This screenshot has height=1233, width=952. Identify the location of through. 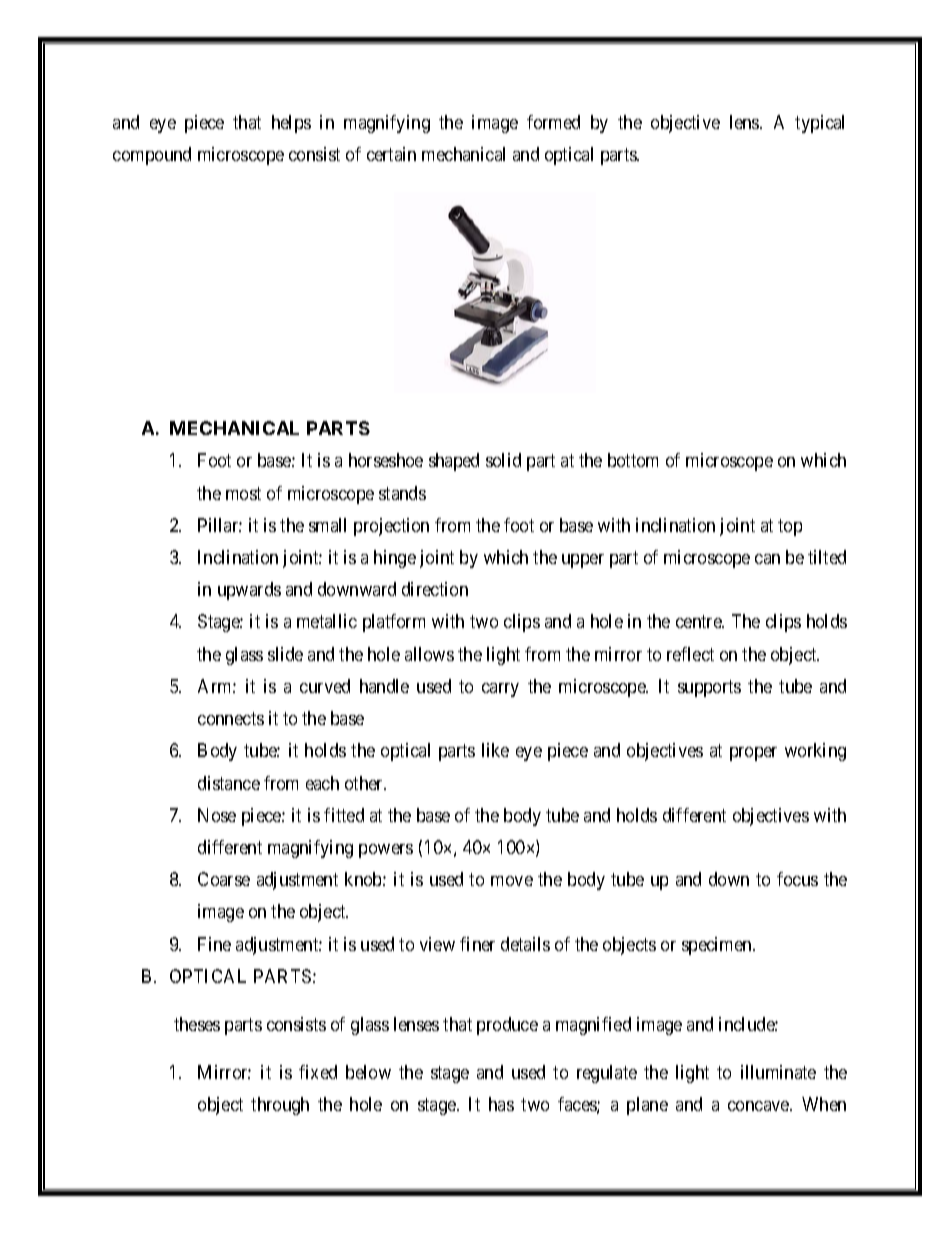
(280, 1106).
